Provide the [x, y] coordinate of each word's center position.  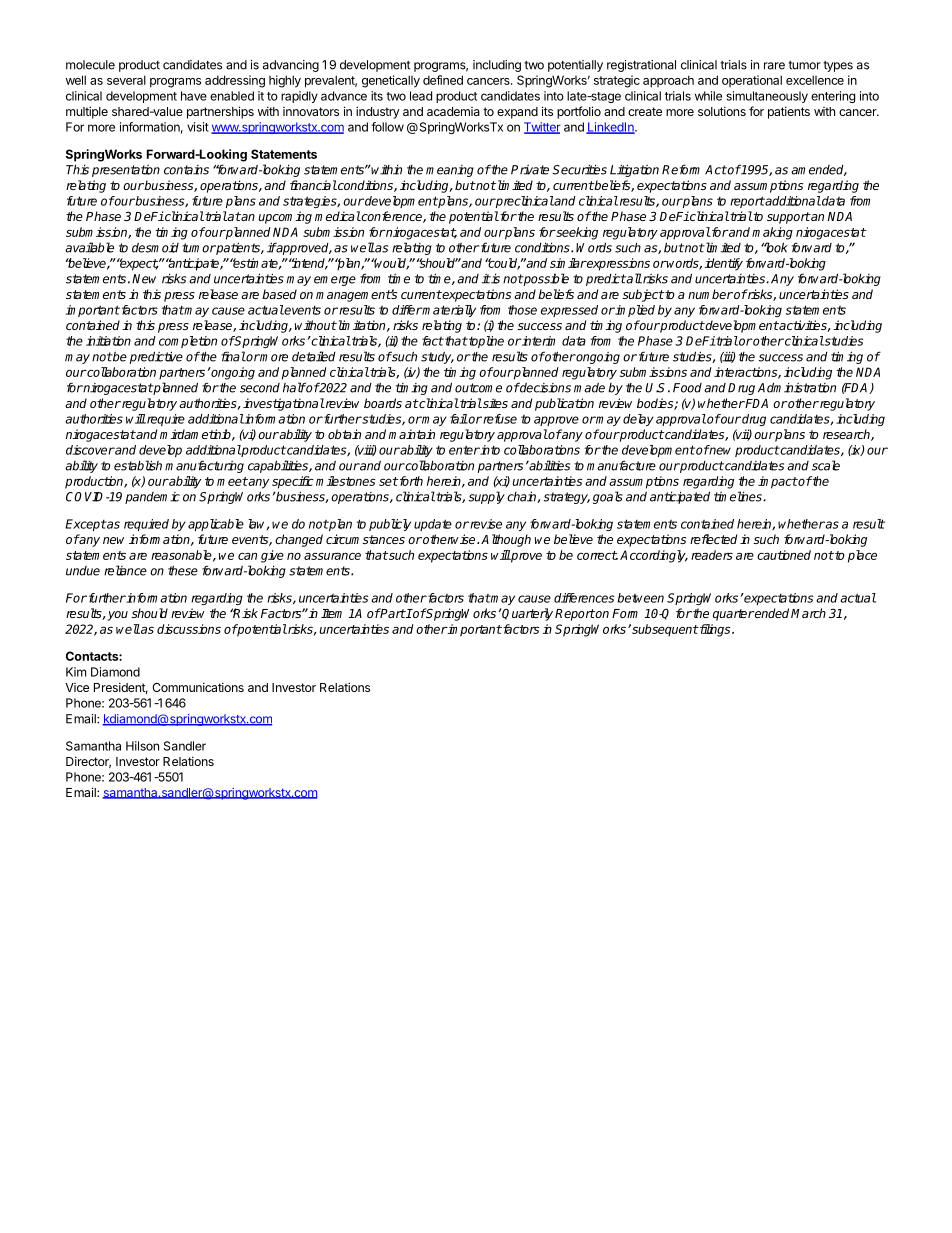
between [640, 598]
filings [715, 630]
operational [752, 81]
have [194, 96]
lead [421, 96]
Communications [198, 687]
